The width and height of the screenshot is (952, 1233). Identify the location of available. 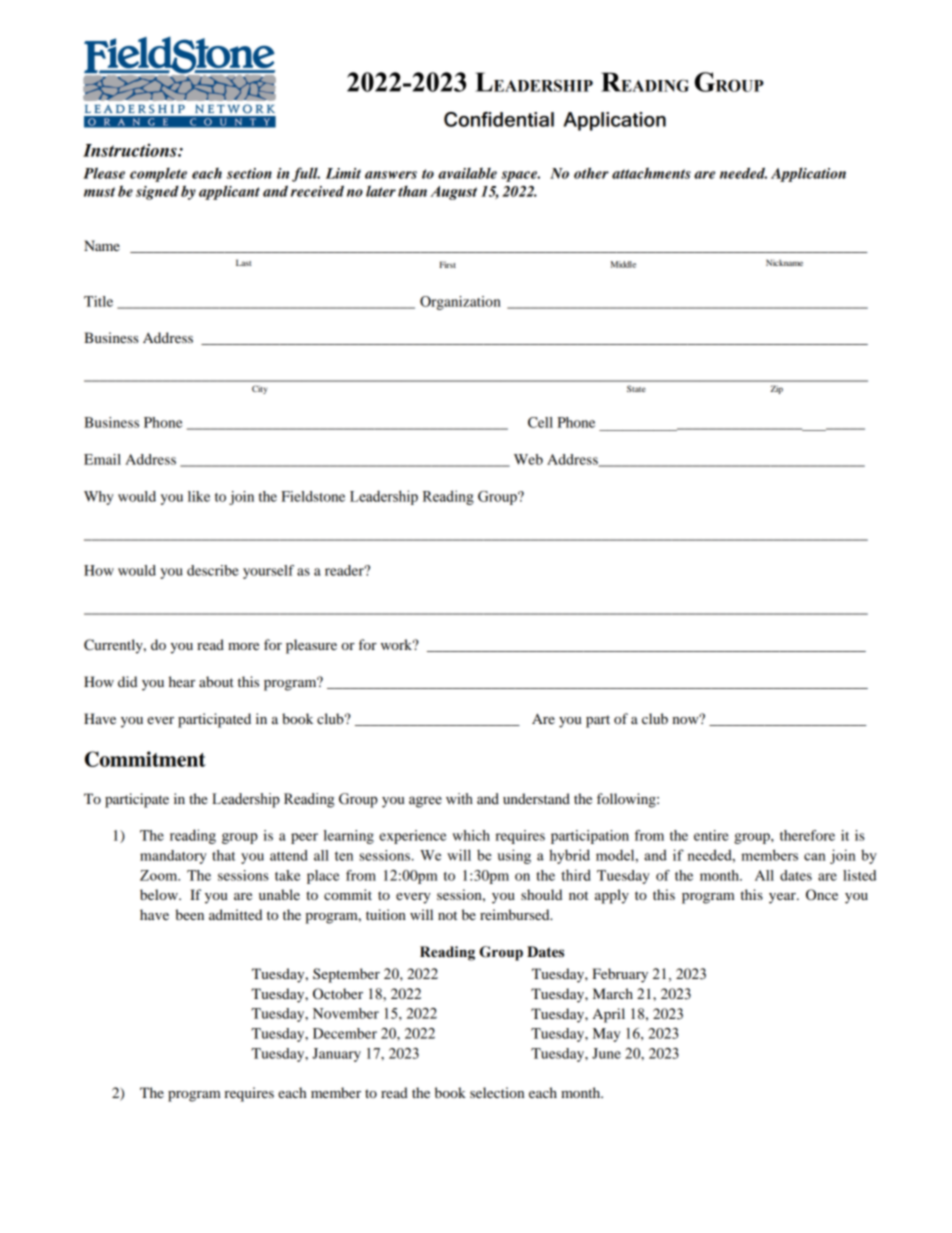
(467, 173).
